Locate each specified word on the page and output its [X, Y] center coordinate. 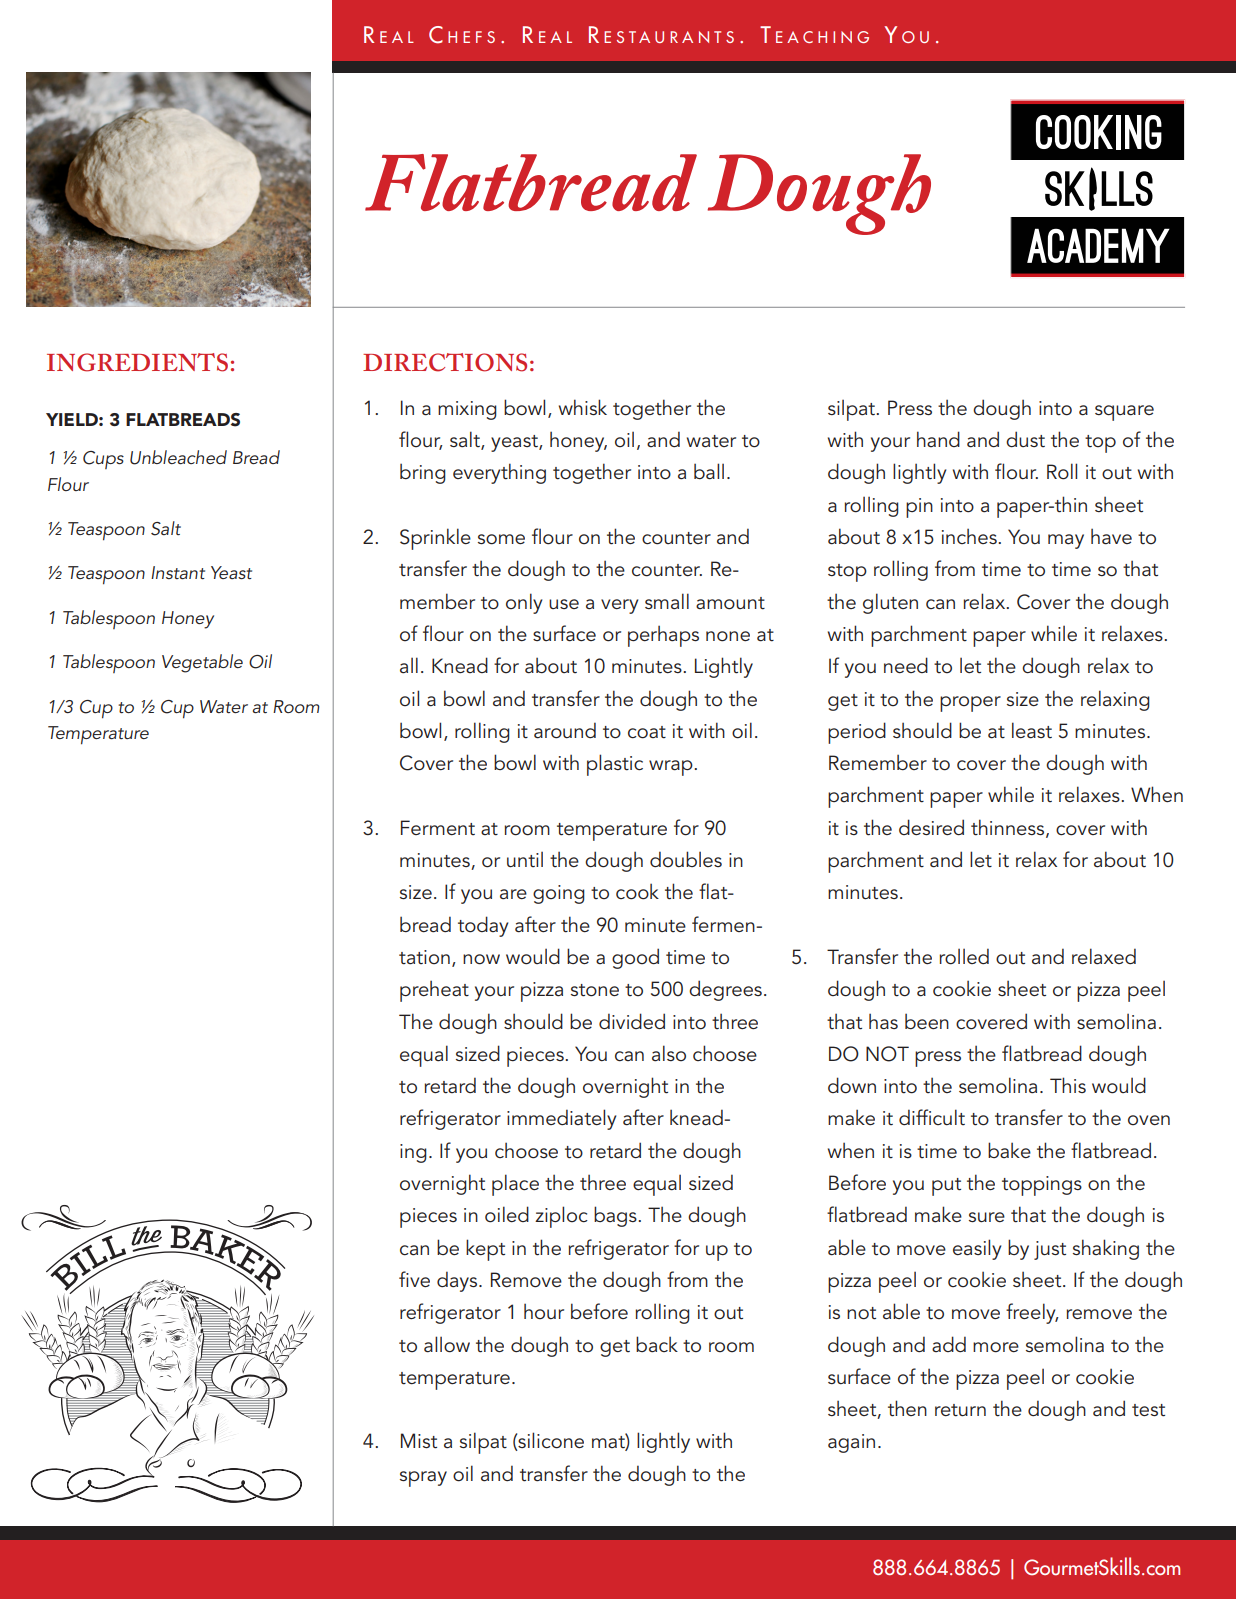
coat [647, 732]
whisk [583, 407]
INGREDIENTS [137, 362]
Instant [178, 572]
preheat [434, 991]
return [960, 1410]
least [1032, 730]
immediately [561, 1119]
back [657, 1344]
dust [1025, 439]
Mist [419, 1441]
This [1068, 1085]
